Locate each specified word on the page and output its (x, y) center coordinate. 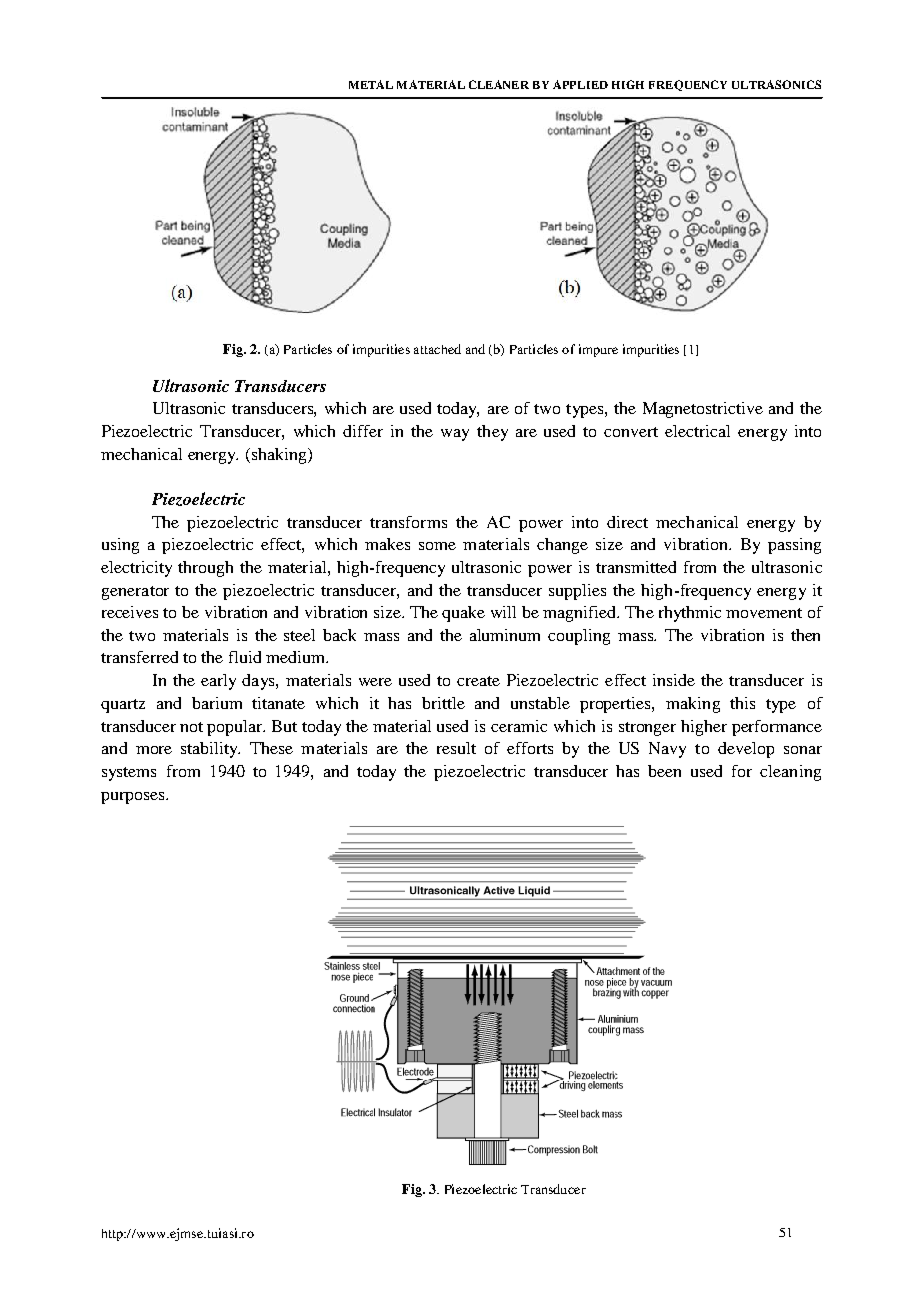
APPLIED (580, 84)
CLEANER (499, 84)
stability (210, 750)
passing (794, 546)
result (456, 748)
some (437, 546)
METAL (371, 84)
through (205, 569)
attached (437, 349)
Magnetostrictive (703, 410)
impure (598, 350)
